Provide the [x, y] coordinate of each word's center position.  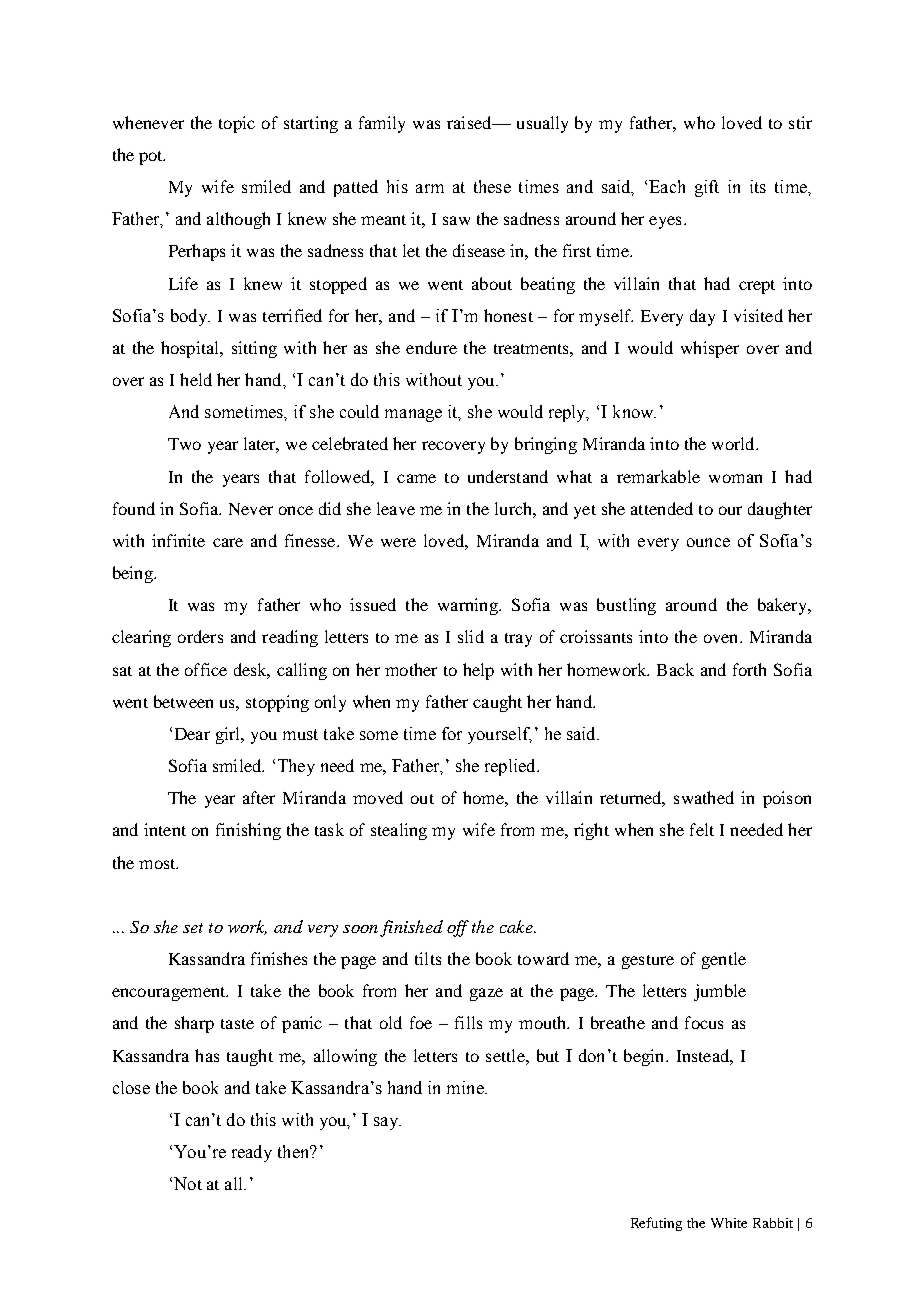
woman [735, 478]
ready [252, 1153]
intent [165, 829]
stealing [399, 831]
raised [470, 122]
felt [702, 829]
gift [707, 188]
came [416, 478]
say [387, 1123]
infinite [178, 540]
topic [237, 124]
